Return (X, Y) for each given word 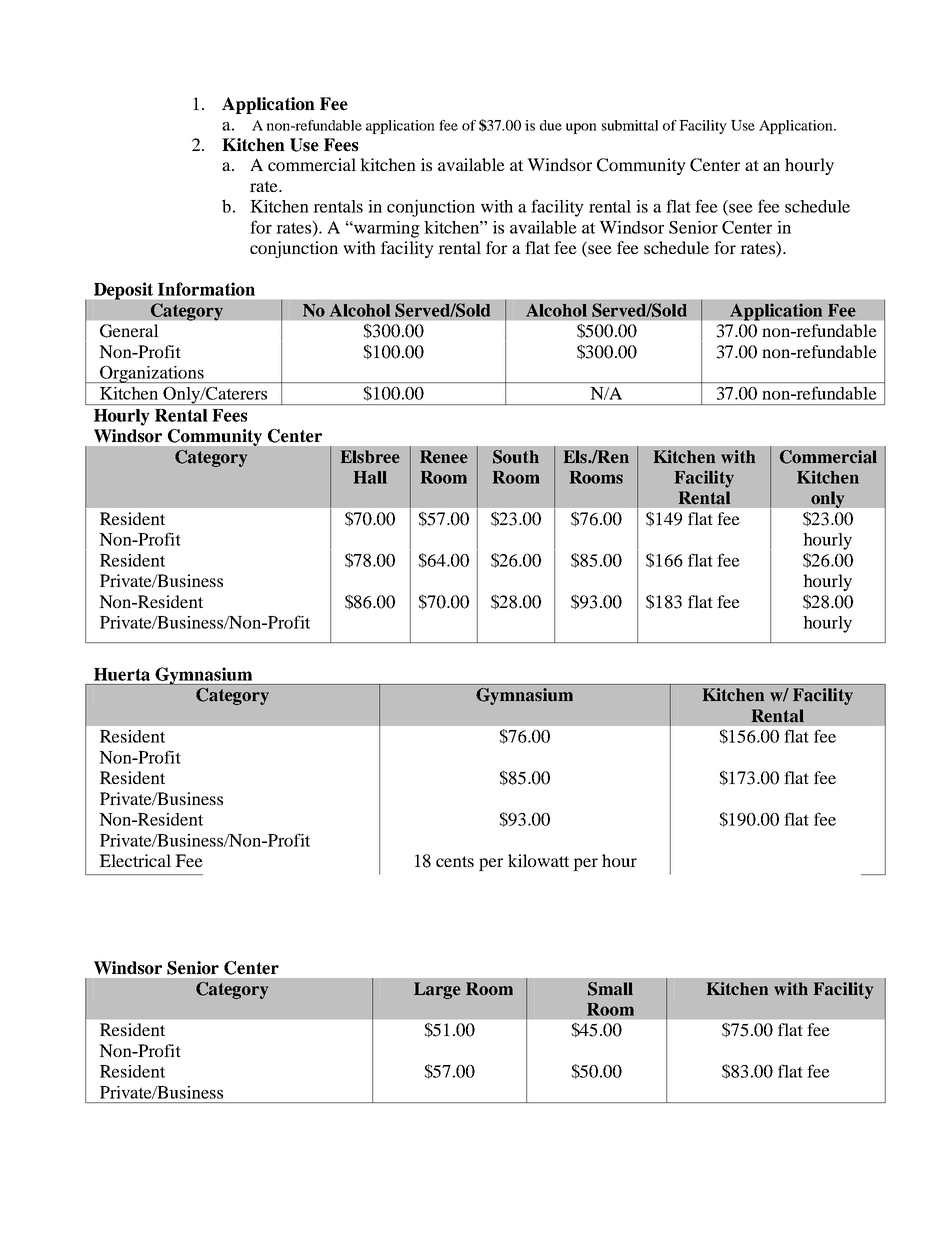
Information (206, 289)
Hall (370, 477)
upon (581, 128)
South (516, 457)
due (551, 125)
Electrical (135, 860)
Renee (444, 456)
